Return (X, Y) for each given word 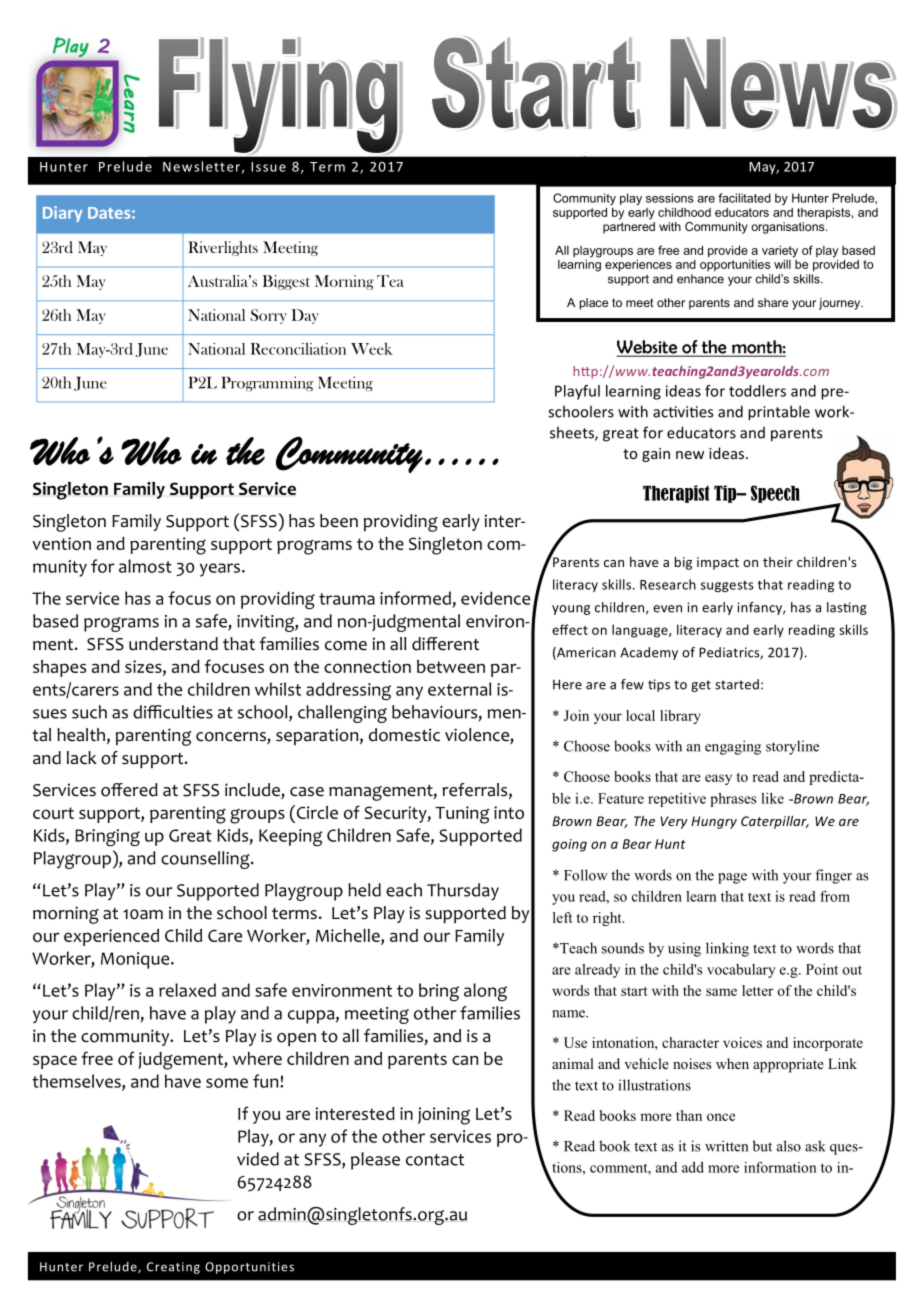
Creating (173, 1268)
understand (173, 644)
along (485, 992)
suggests (727, 586)
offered (129, 790)
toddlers (757, 391)
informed (415, 598)
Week (372, 349)
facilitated (744, 198)
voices (742, 1042)
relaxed (187, 990)
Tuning (462, 815)
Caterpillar (775, 822)
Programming (267, 384)
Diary (62, 214)
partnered (629, 226)
